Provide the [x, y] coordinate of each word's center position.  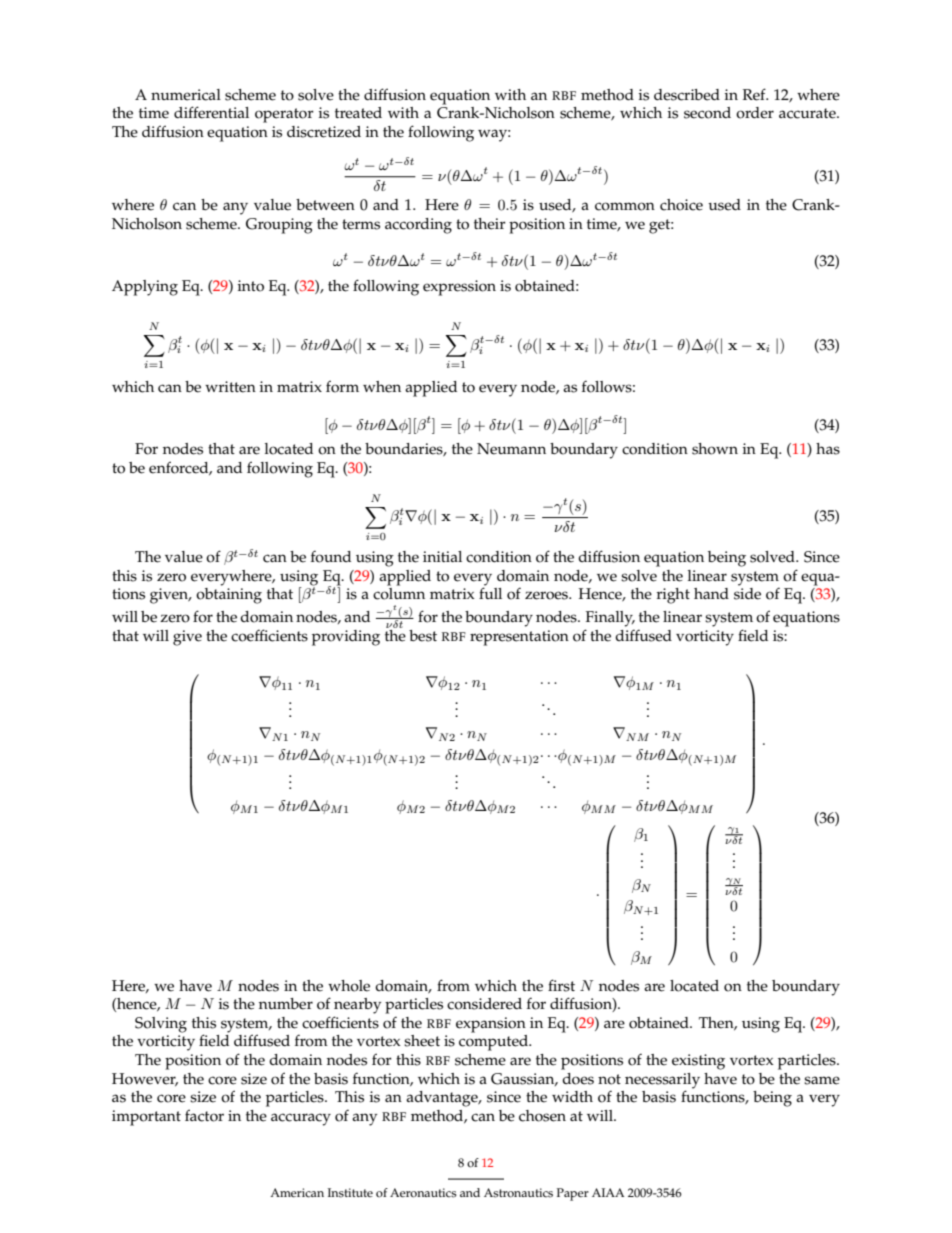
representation [519, 638]
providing [346, 638]
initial [442, 556]
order [755, 113]
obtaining [229, 596]
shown [715, 449]
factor [204, 1115]
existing [698, 1062]
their [490, 224]
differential [211, 112]
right [673, 596]
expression [459, 288]
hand [711, 593]
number [286, 1004]
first [561, 985]
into [250, 286]
